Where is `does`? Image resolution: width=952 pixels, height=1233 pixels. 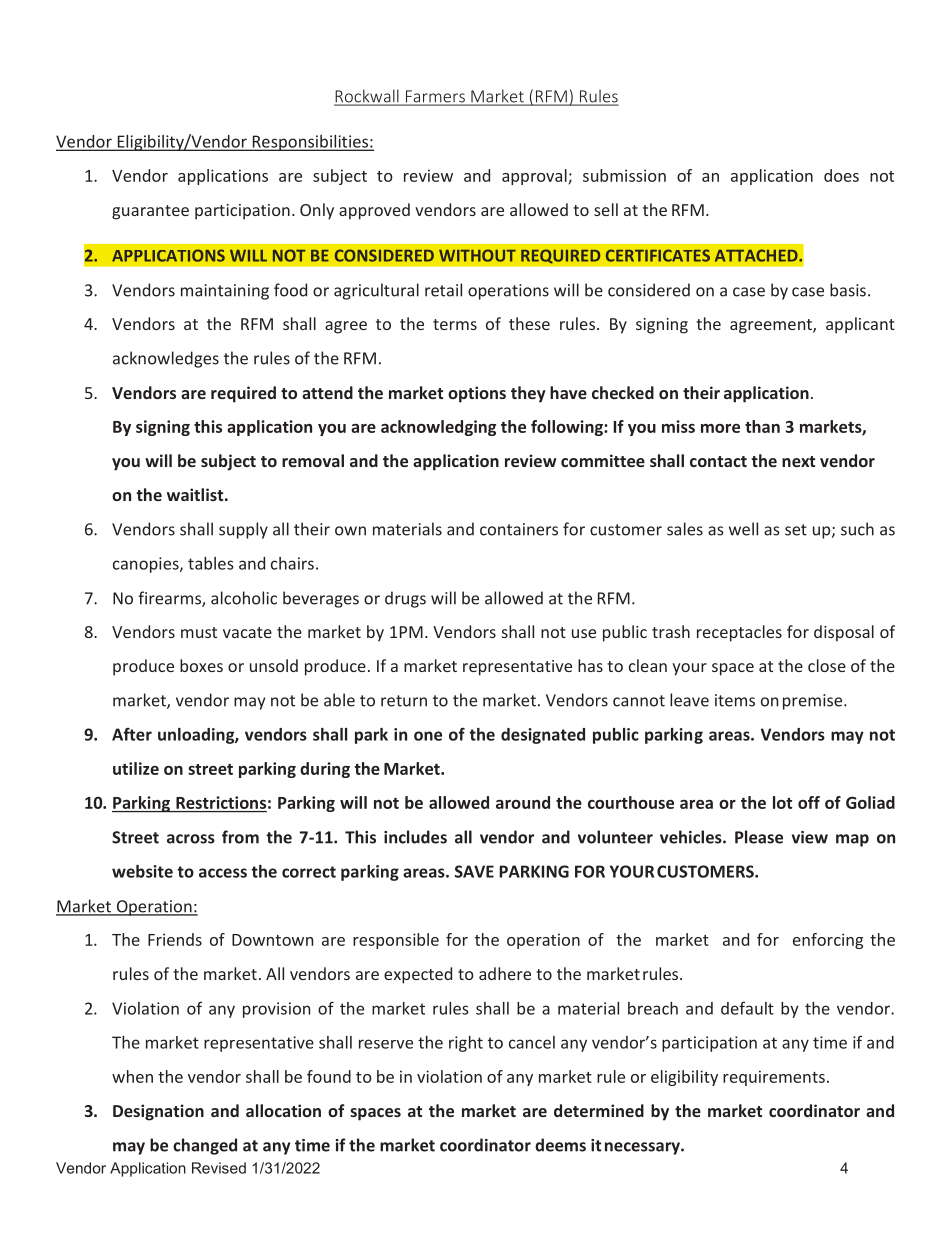
does is located at coordinates (841, 175).
